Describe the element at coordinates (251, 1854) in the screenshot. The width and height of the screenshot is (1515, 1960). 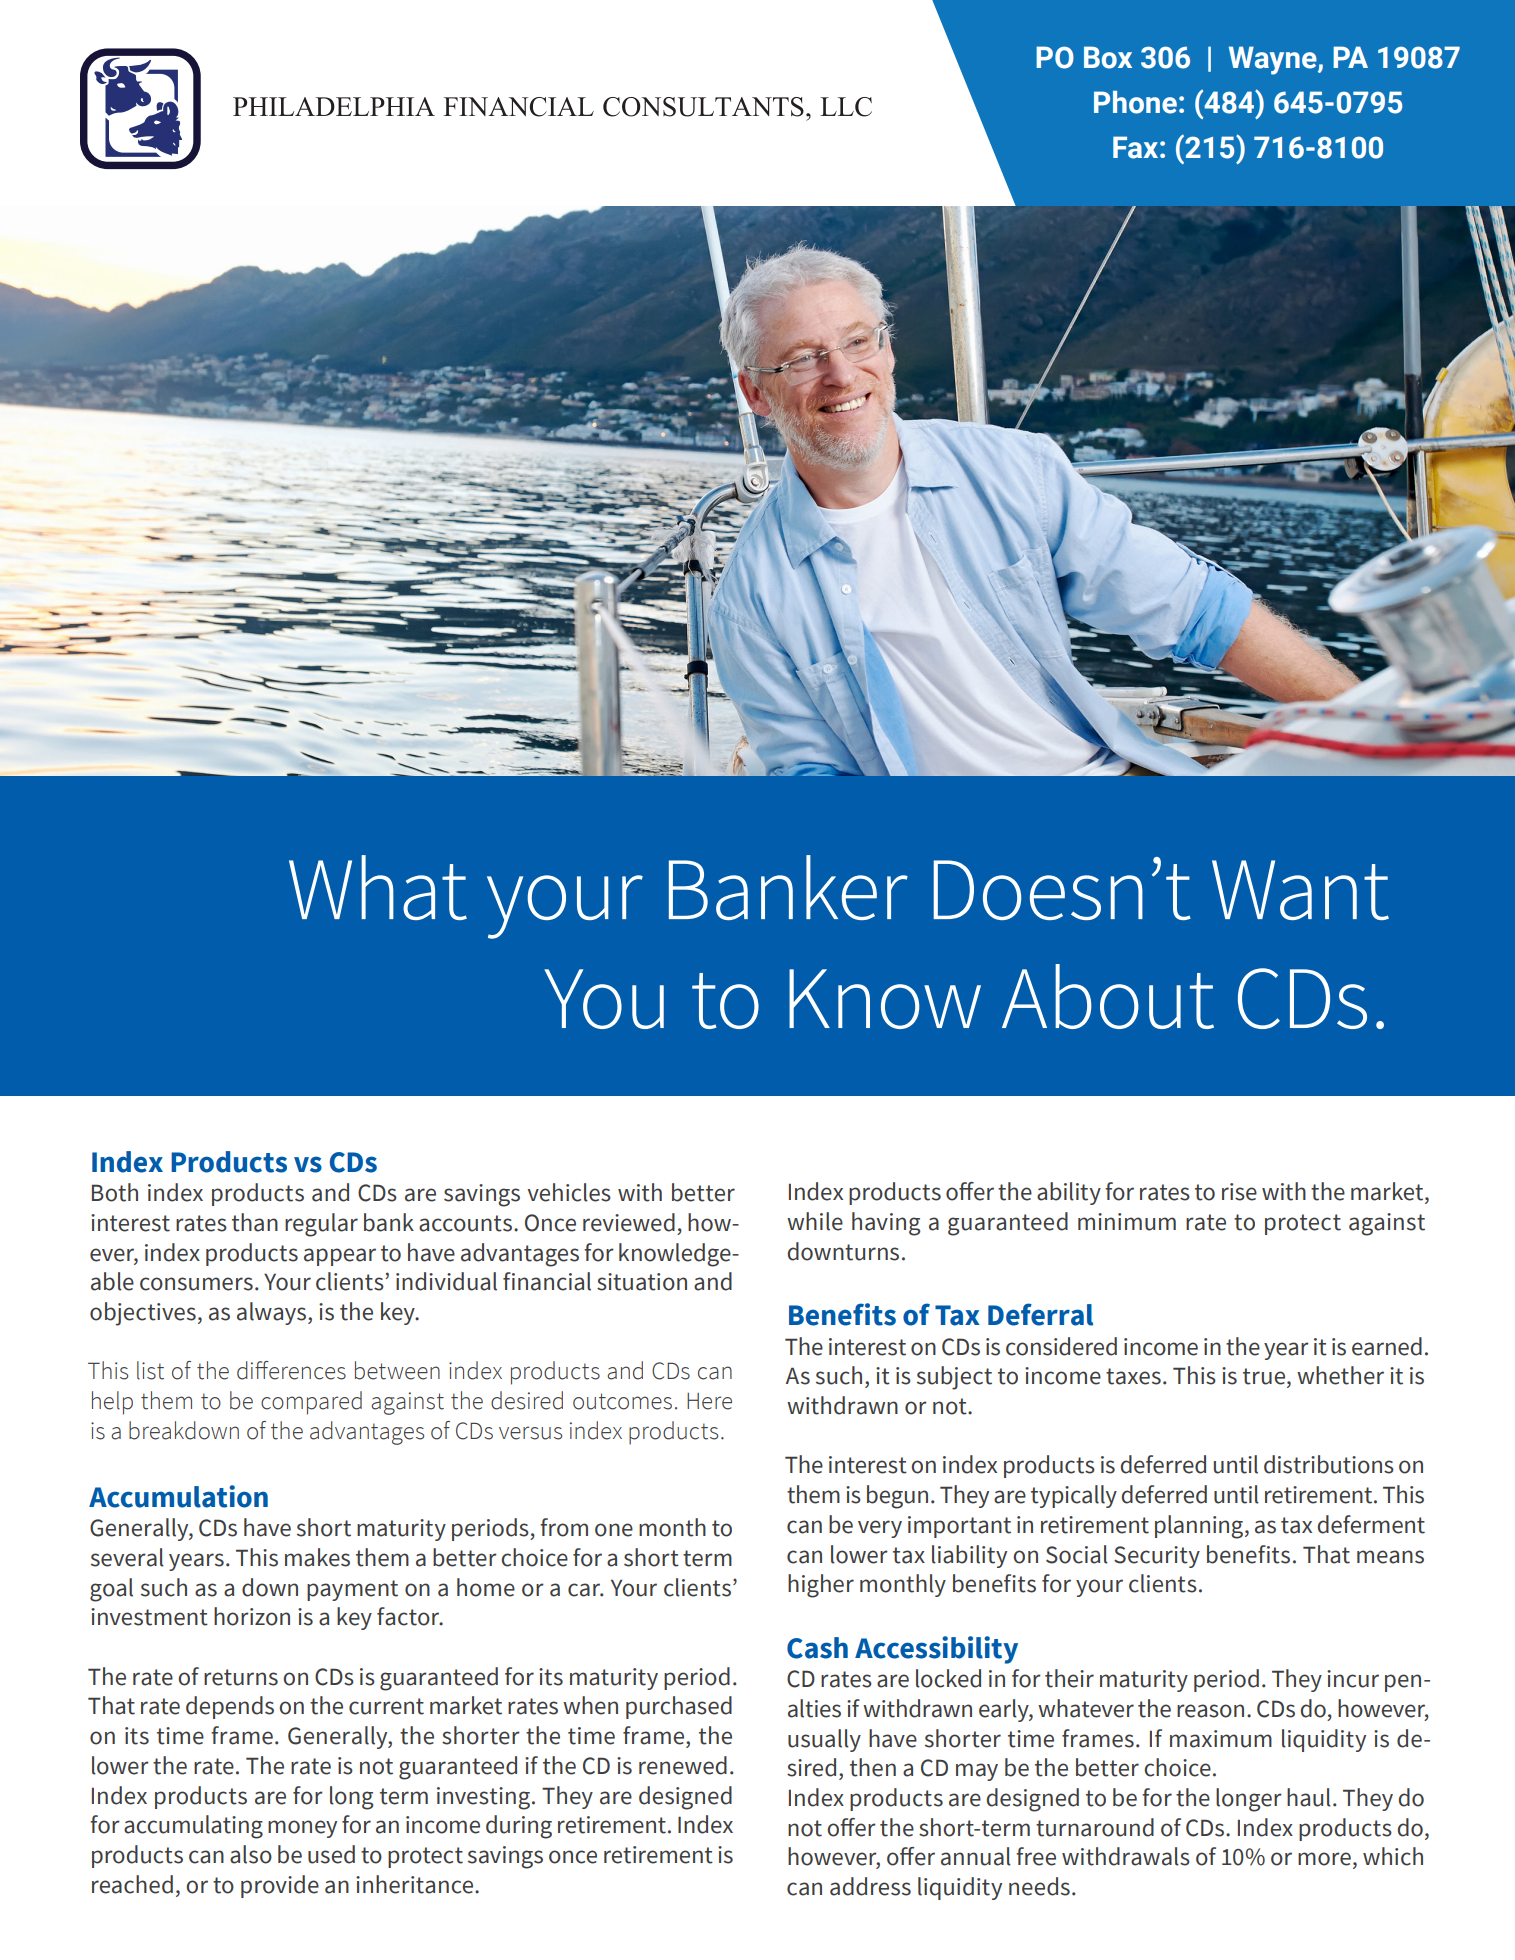
I see `also` at that location.
